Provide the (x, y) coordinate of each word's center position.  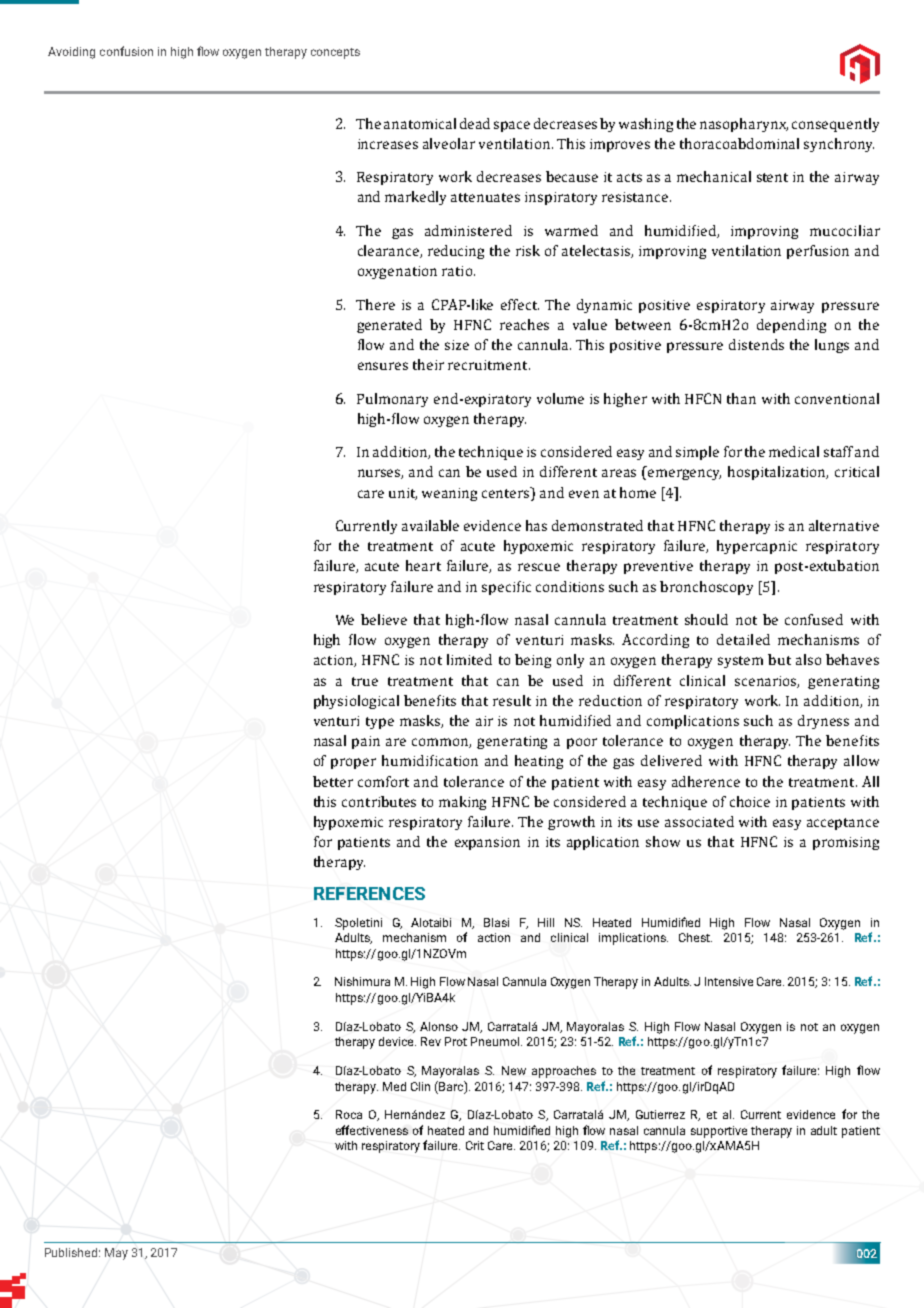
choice (750, 801)
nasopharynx (744, 125)
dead (475, 123)
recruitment (489, 365)
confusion (126, 51)
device (397, 1041)
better (333, 781)
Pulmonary (392, 400)
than (741, 398)
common (441, 743)
